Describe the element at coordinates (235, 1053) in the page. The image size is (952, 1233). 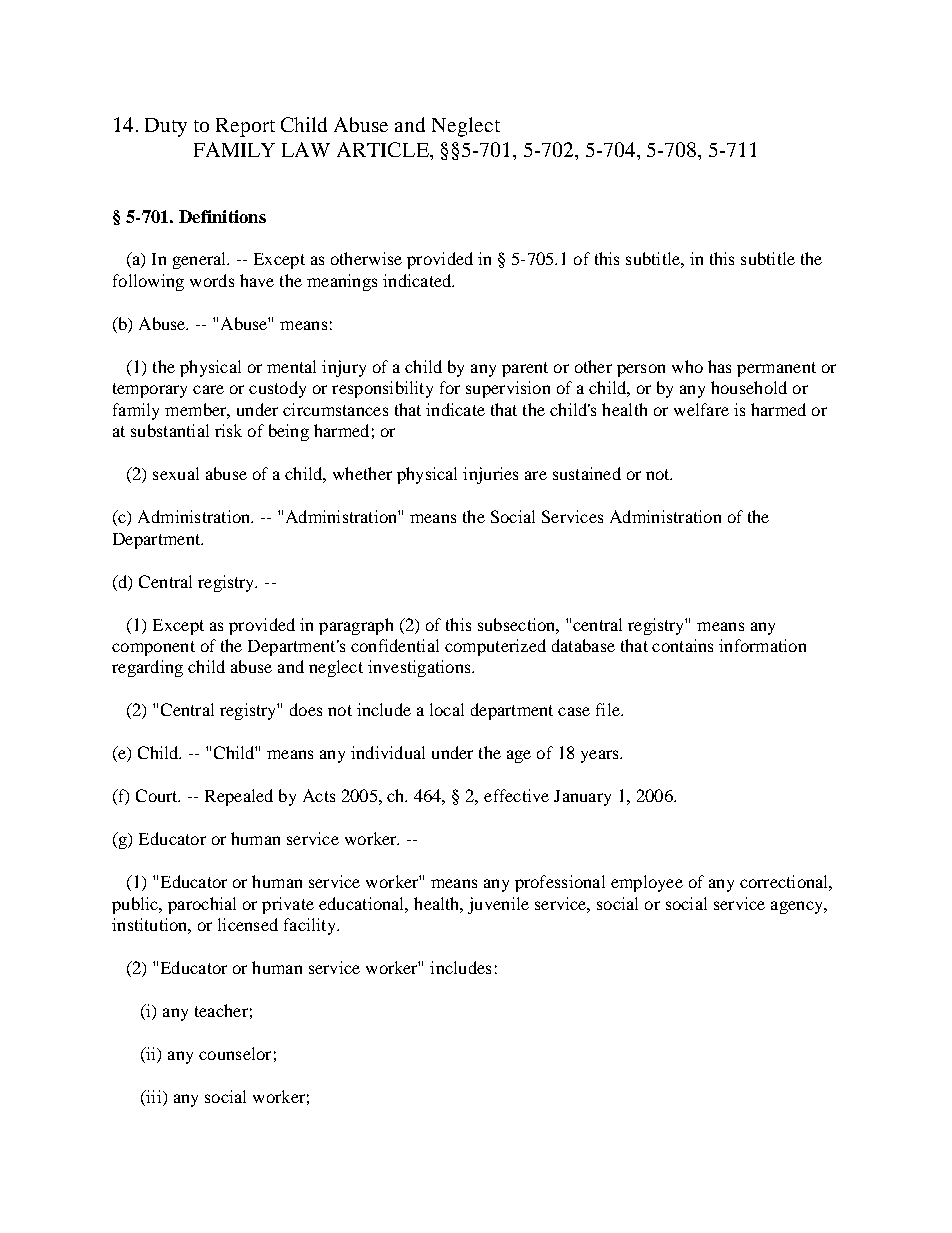
I see `counselor` at that location.
